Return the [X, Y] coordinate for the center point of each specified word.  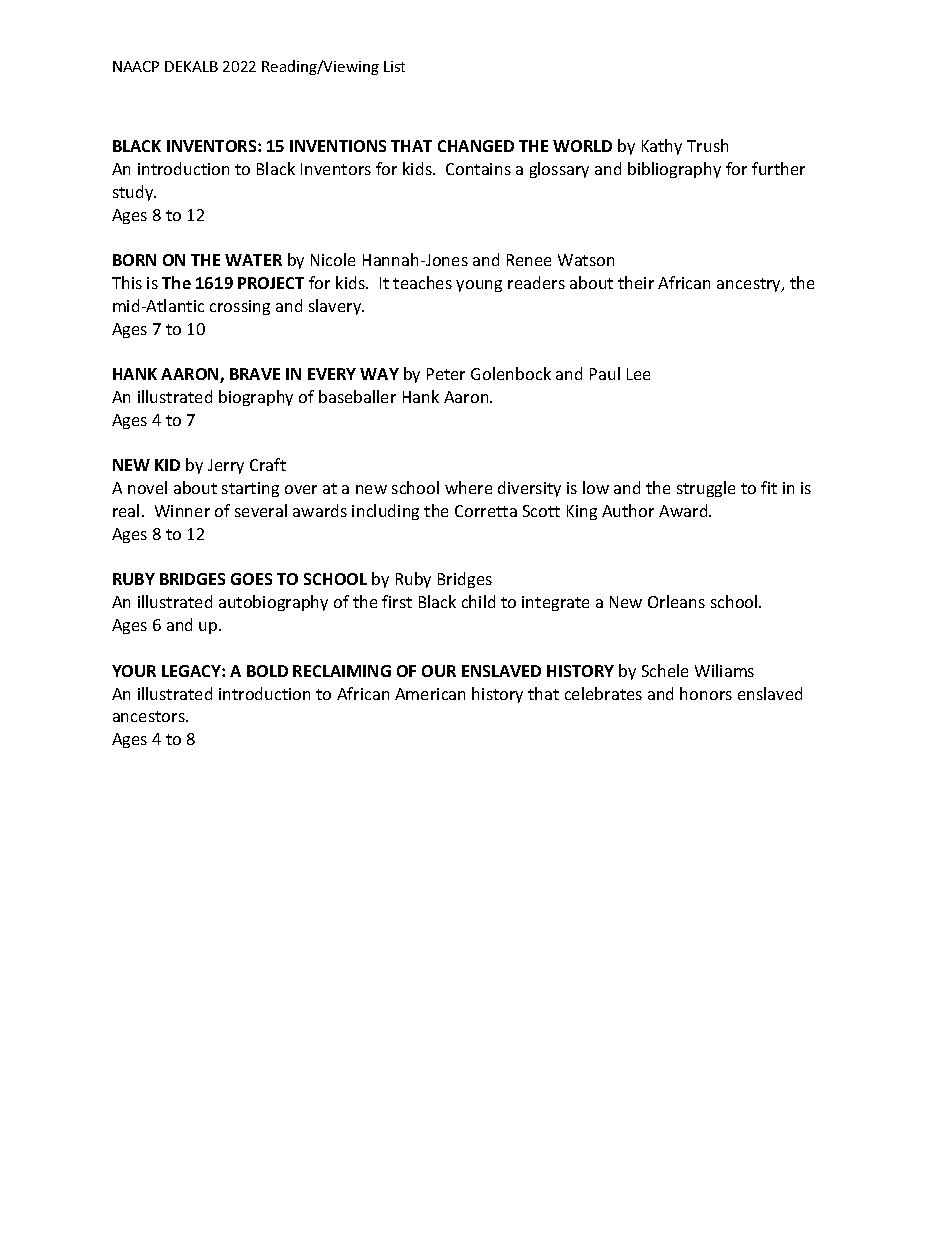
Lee [638, 374]
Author [628, 510]
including [385, 512]
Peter [446, 374]
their [636, 282]
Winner [182, 511]
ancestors [150, 716]
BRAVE [255, 374]
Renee [529, 260]
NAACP [136, 66]
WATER [253, 260]
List [394, 66]
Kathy [662, 147]
